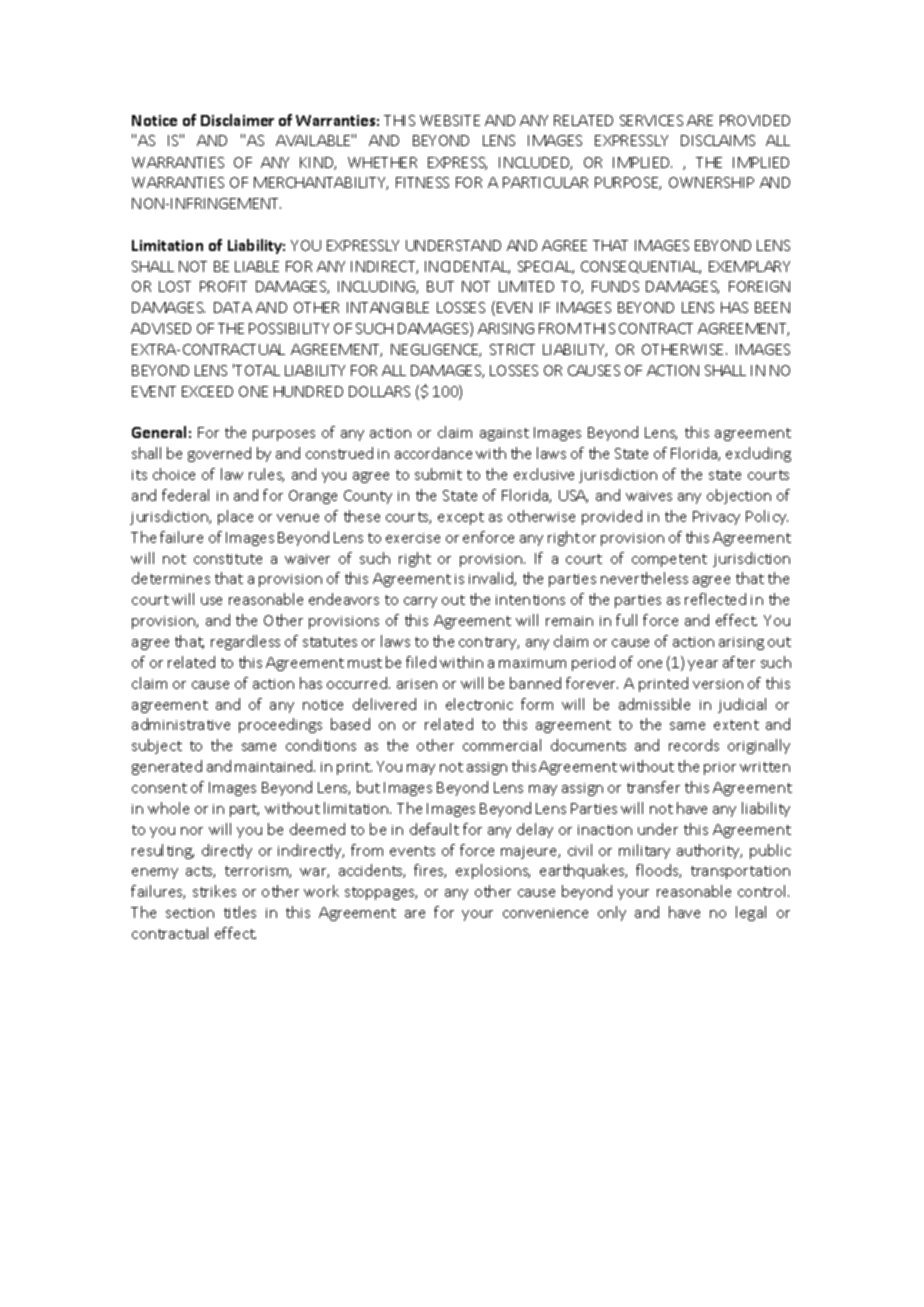  What do you see at coordinates (207, 391) in the page?
I see `EXCEED` at bounding box center [207, 391].
